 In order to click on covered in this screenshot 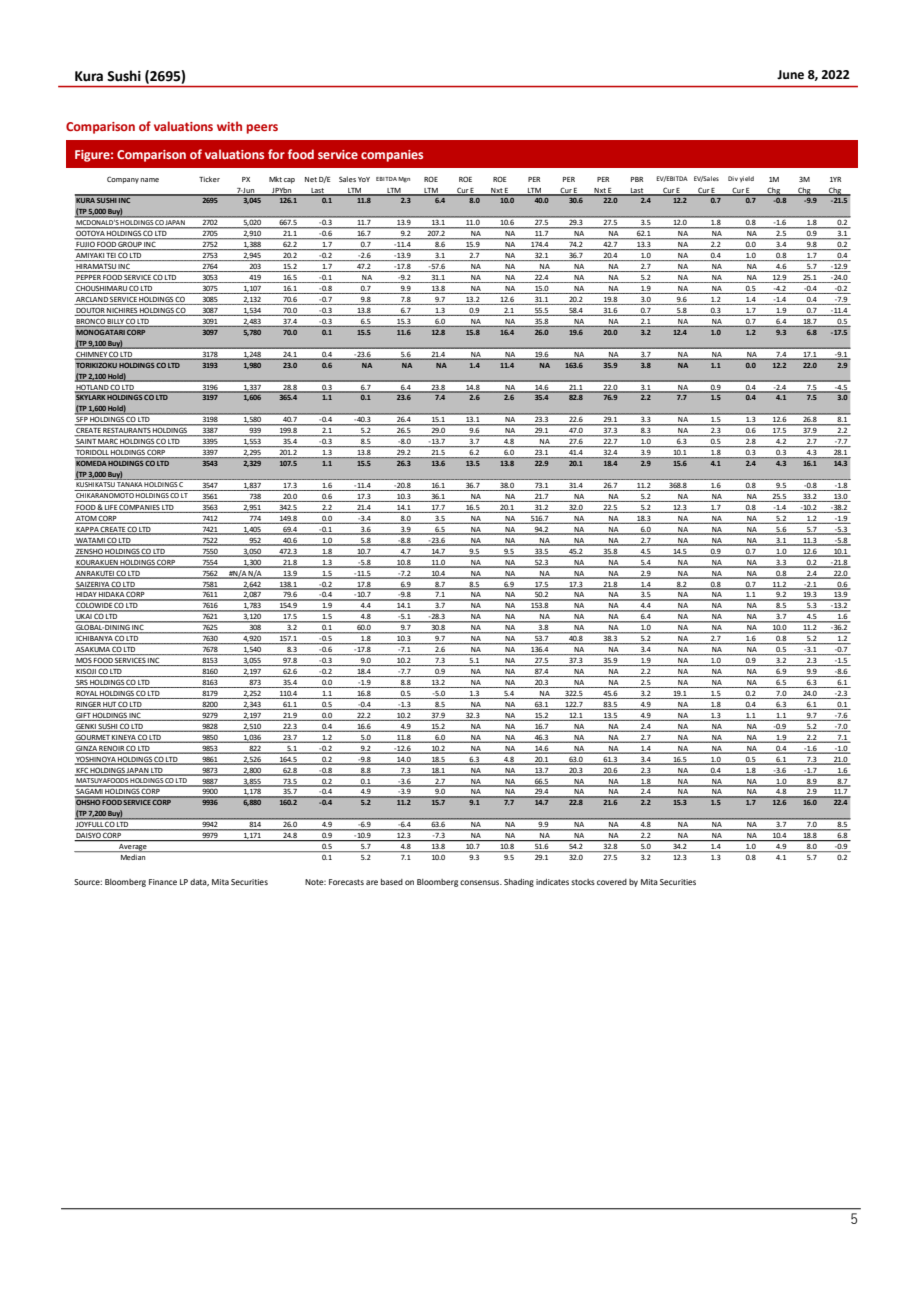, I will do `click(612, 882)`.
